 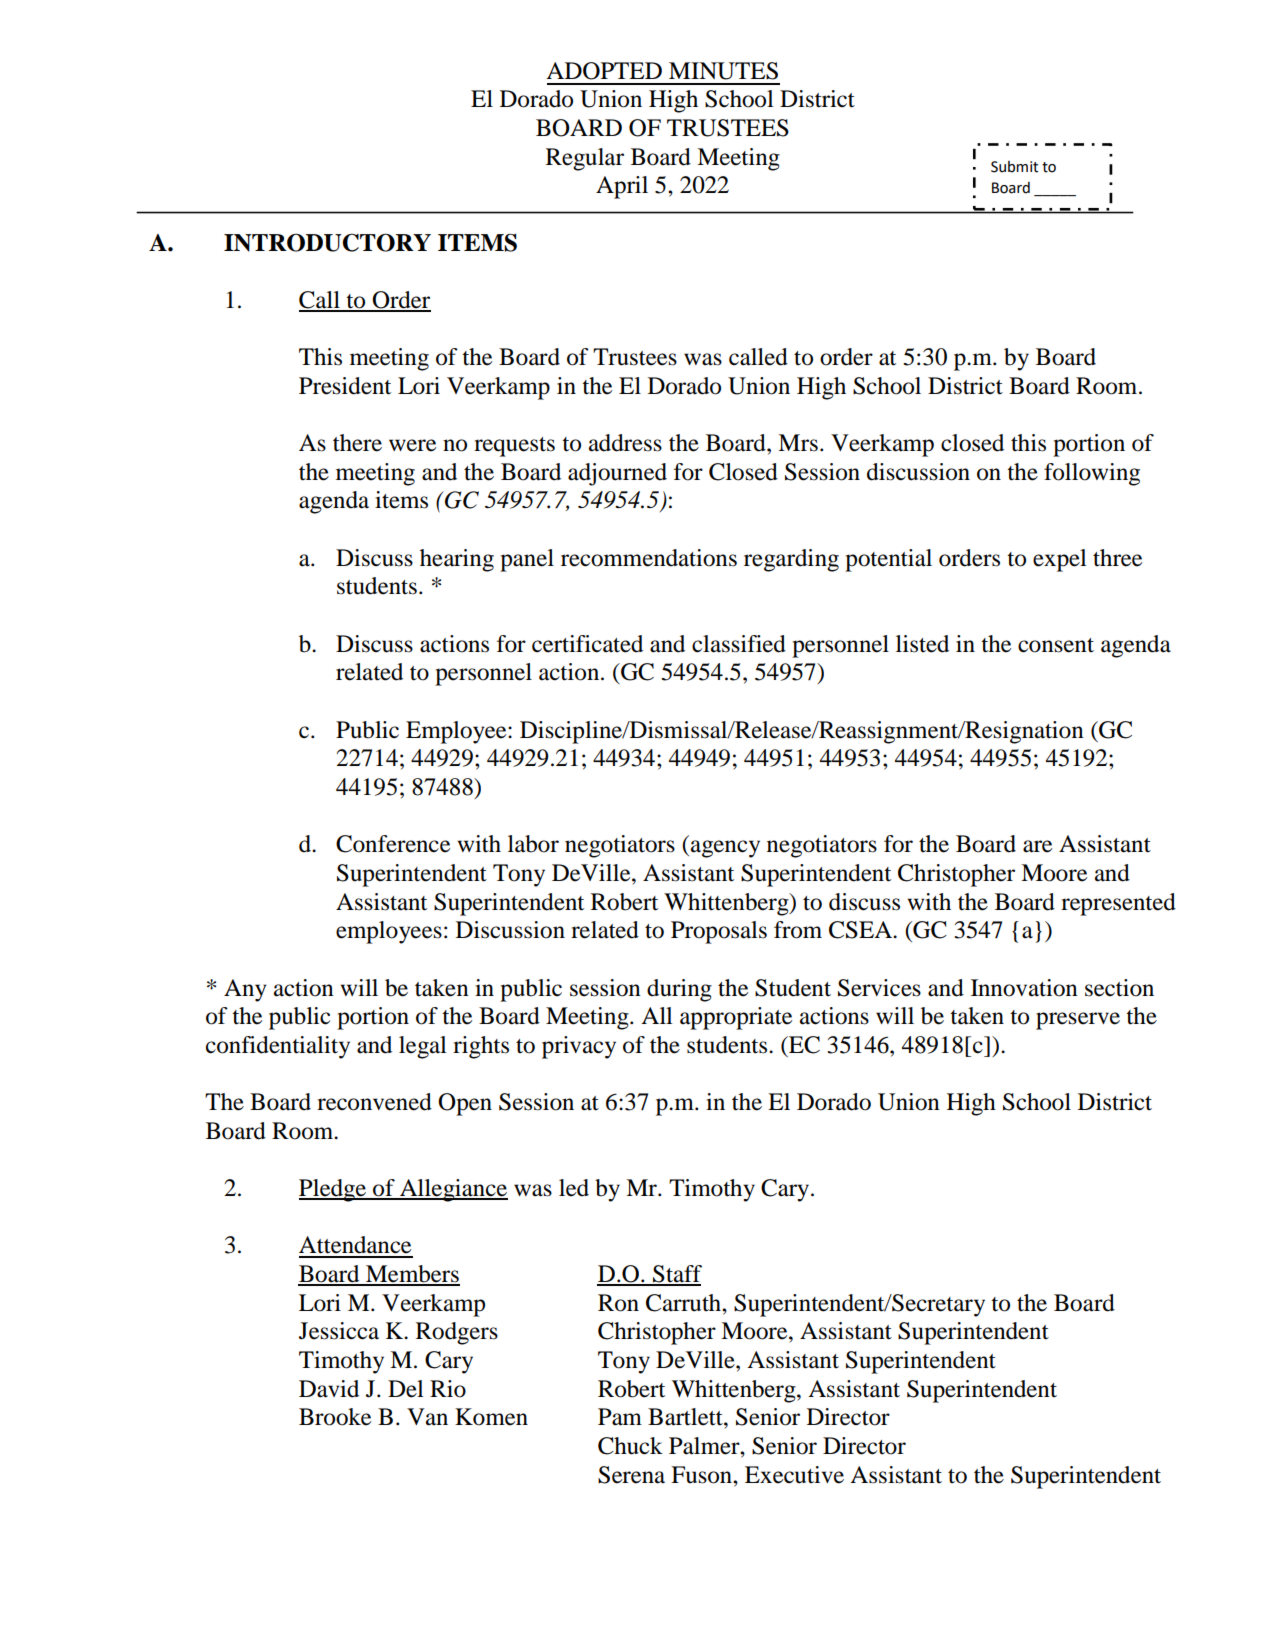 What do you see at coordinates (1024, 988) in the screenshot?
I see `Innovation` at bounding box center [1024, 988].
